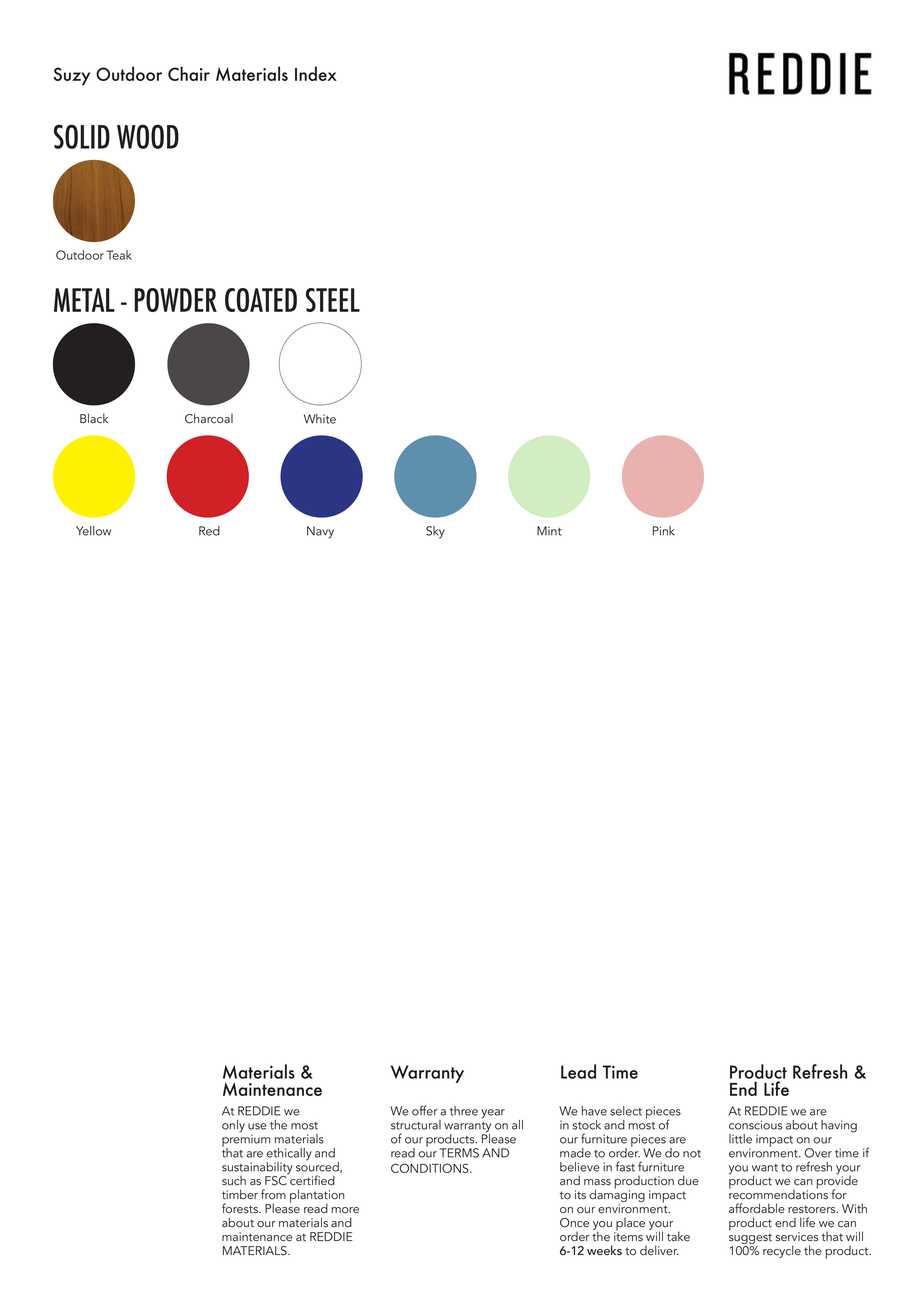 This page has width=924, height=1308. What do you see at coordinates (148, 136) in the page?
I see `WOOD` at bounding box center [148, 136].
